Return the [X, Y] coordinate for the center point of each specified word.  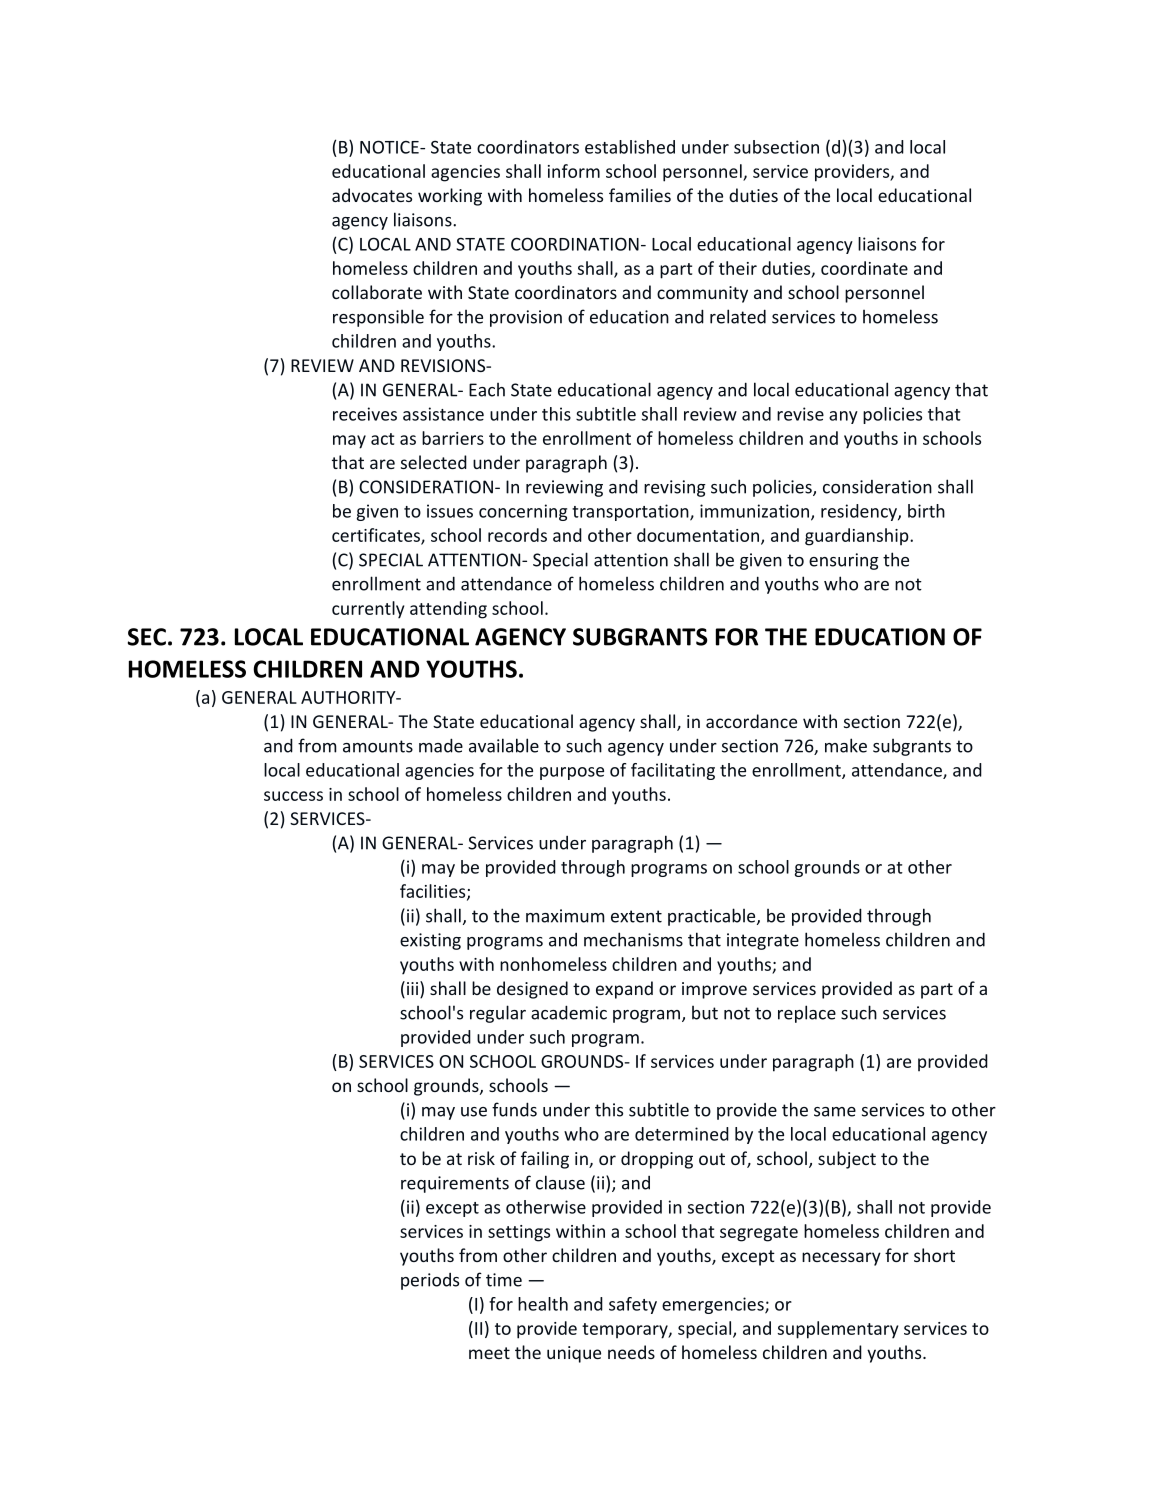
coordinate [864, 268]
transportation [631, 512]
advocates [372, 195]
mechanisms [633, 939]
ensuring [844, 561]
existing [430, 941]
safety [633, 1305]
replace [807, 1014]
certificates [377, 536]
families [640, 195]
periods [430, 1281]
